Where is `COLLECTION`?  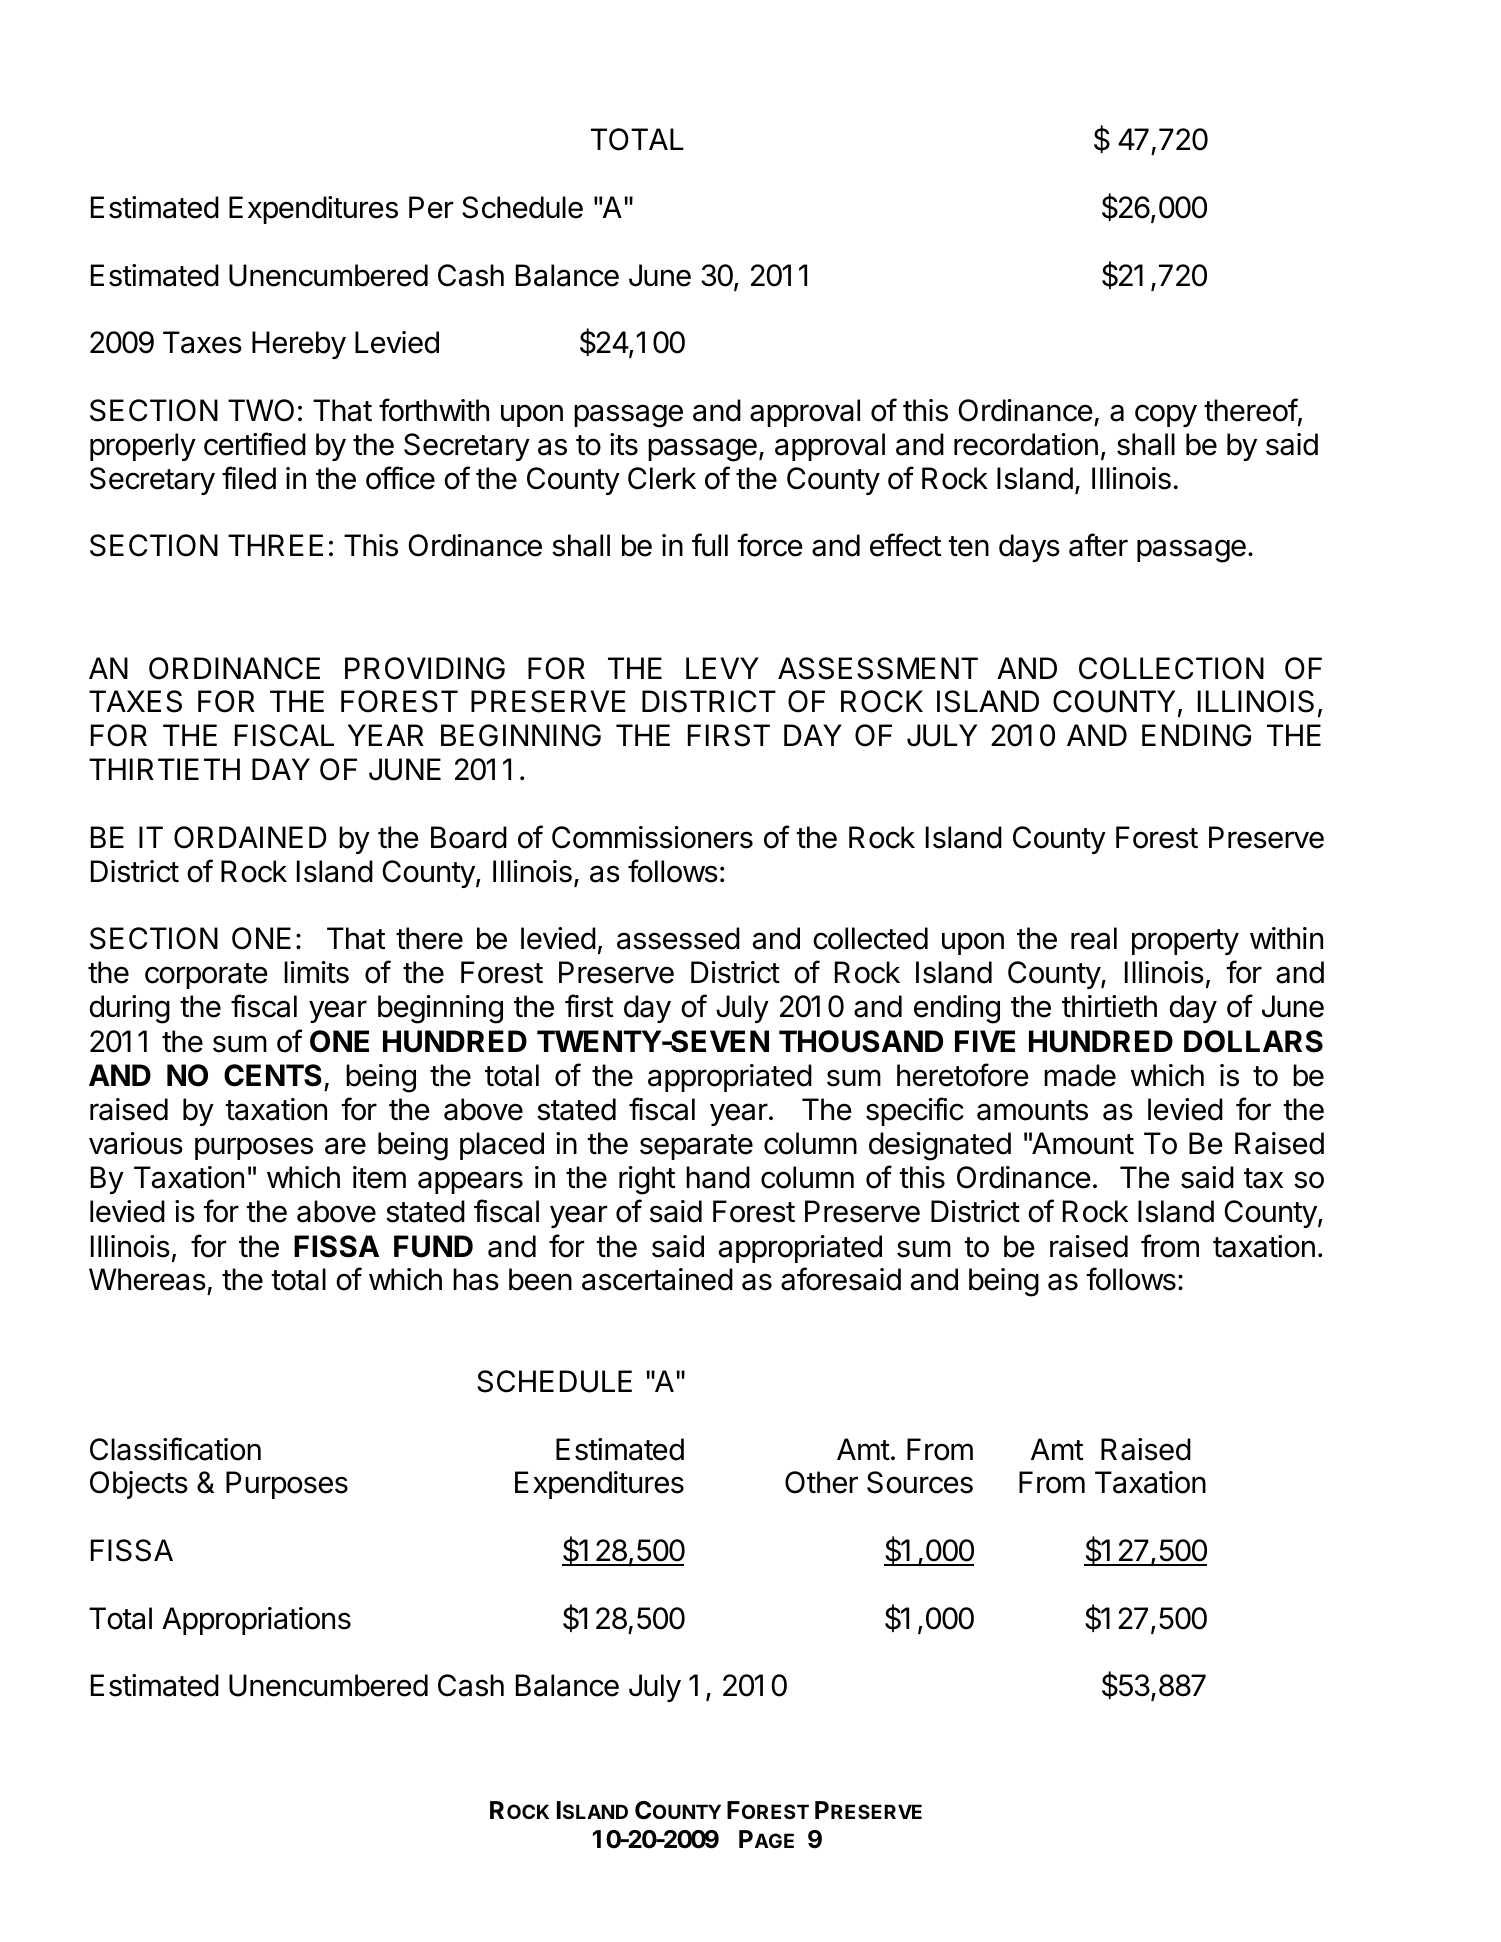
COLLECTION is located at coordinates (1171, 668).
